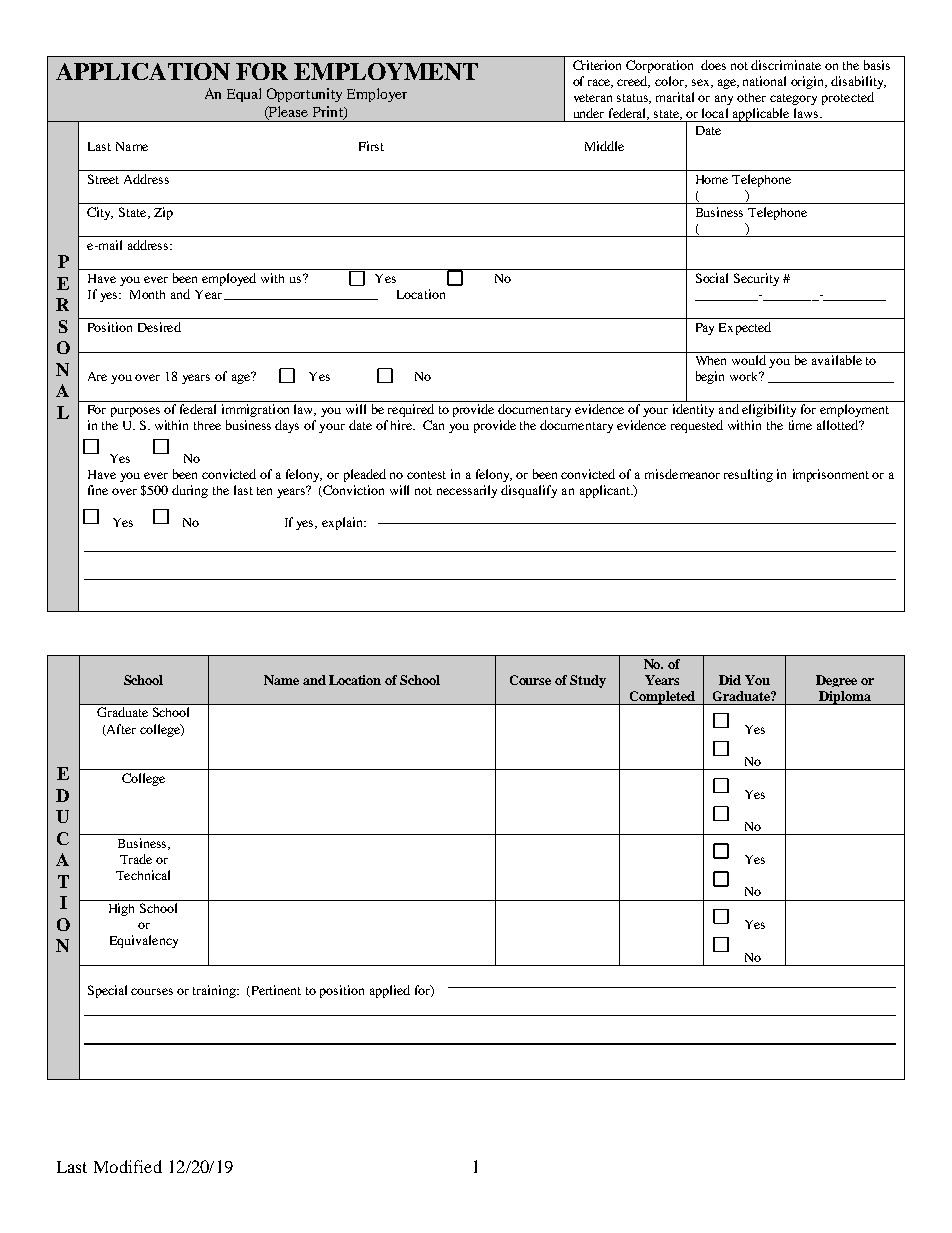 This document has width=952, height=1233. What do you see at coordinates (128, 1166) in the document?
I see `Modified` at bounding box center [128, 1166].
